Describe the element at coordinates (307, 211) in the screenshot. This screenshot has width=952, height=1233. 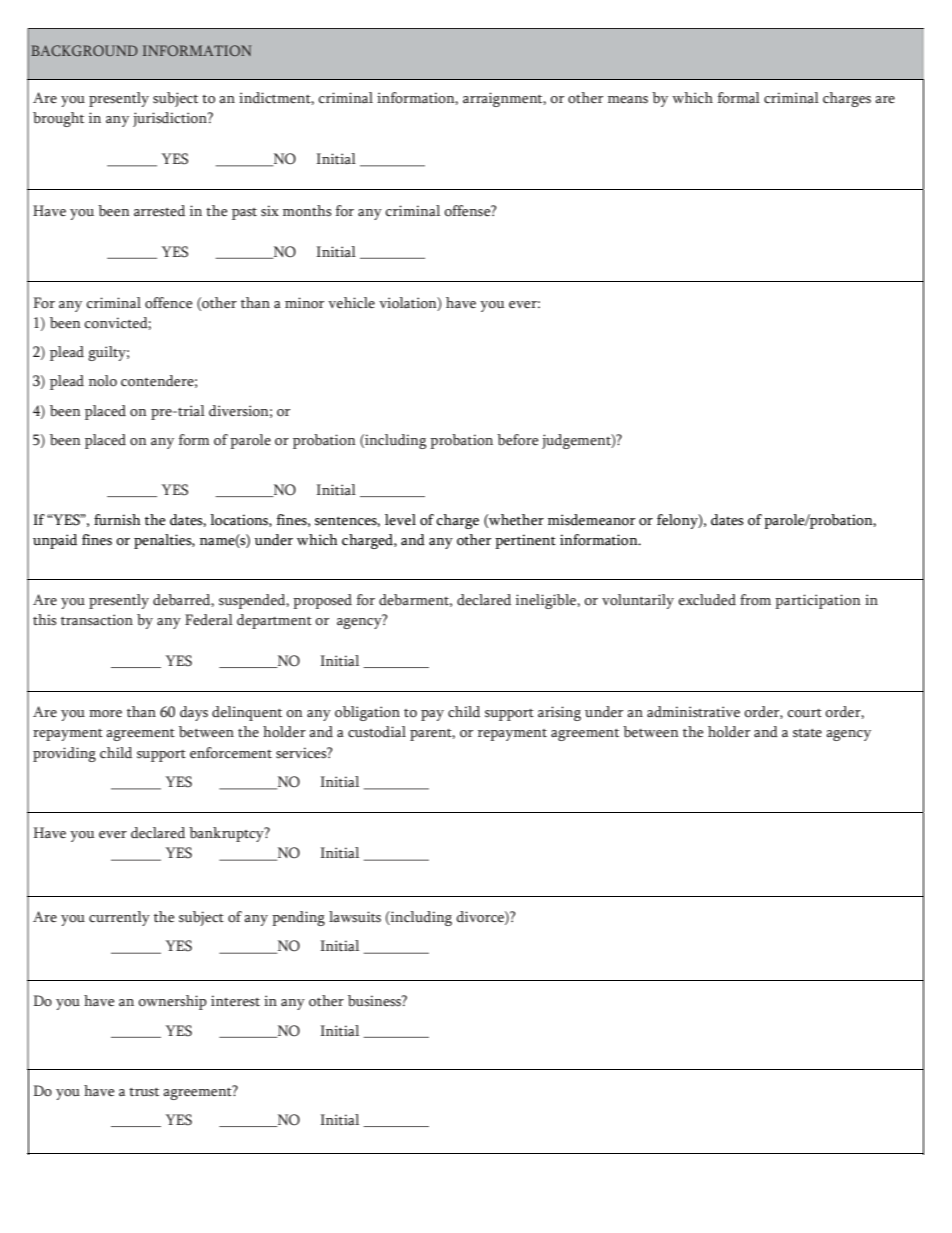
I see `months` at that location.
